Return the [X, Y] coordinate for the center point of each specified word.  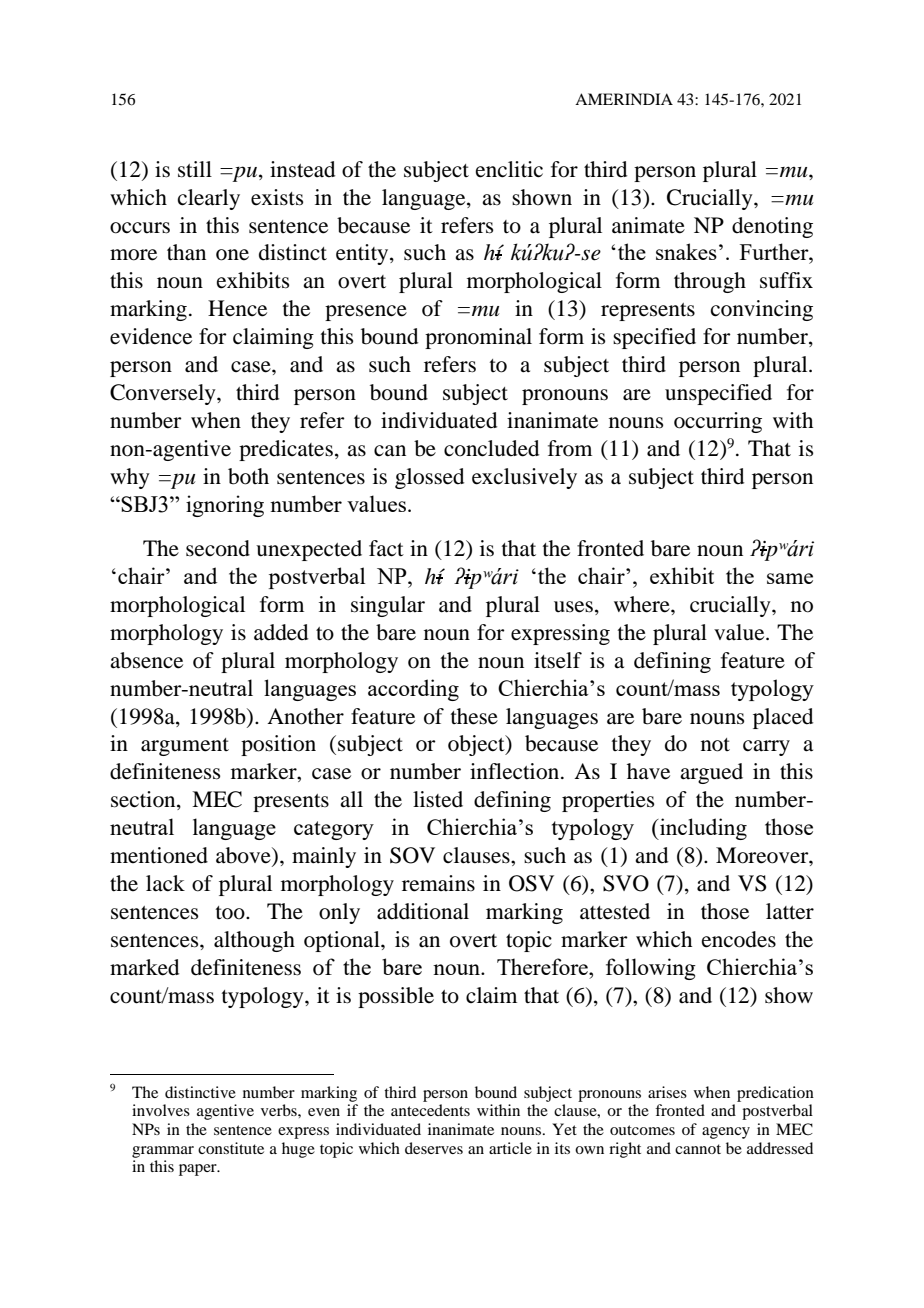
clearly [209, 199]
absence [146, 660]
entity [363, 254]
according [413, 690]
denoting [772, 227]
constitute [231, 1148]
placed [783, 718]
